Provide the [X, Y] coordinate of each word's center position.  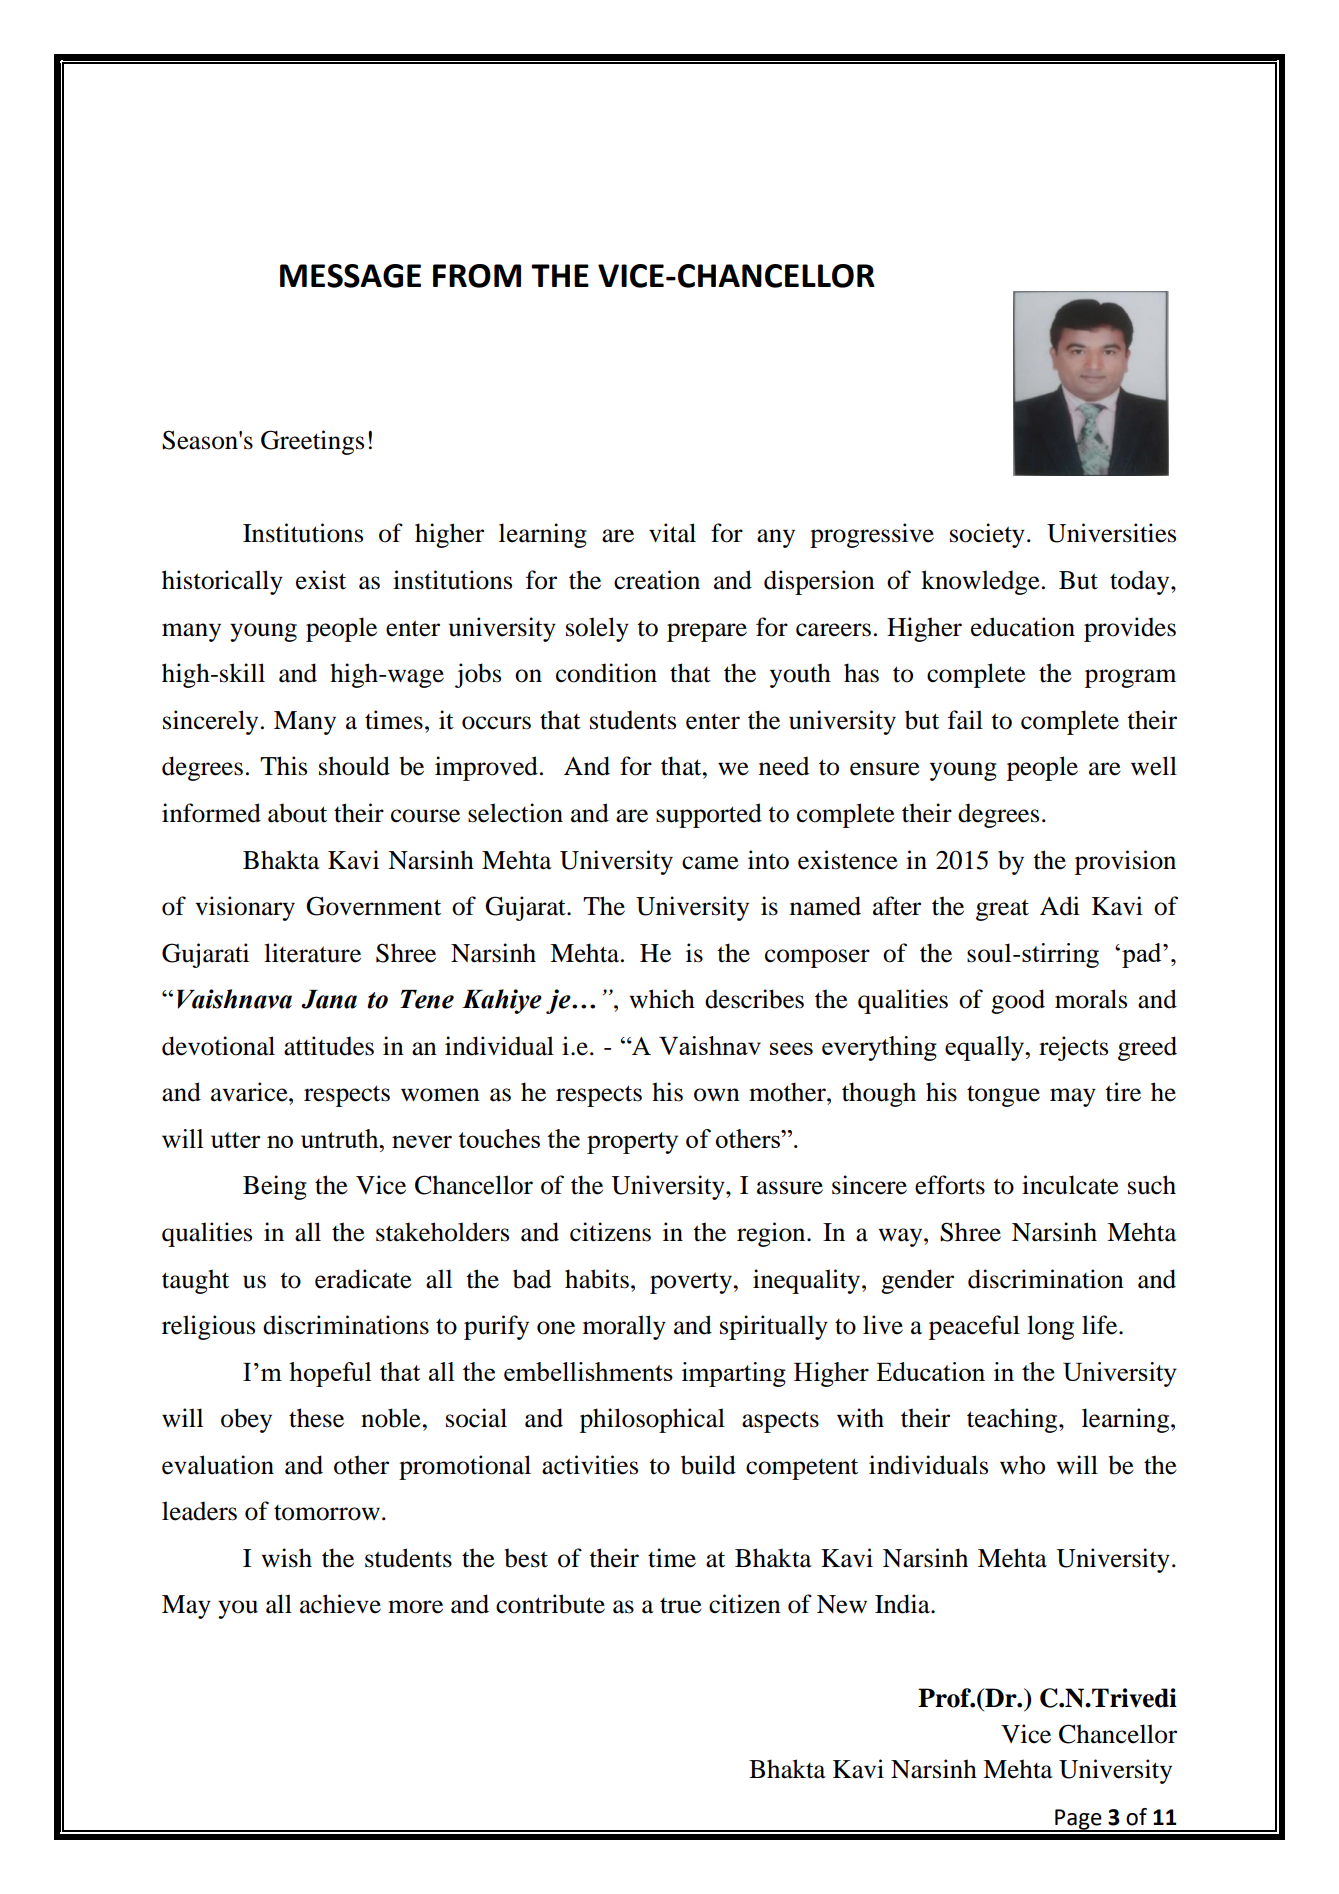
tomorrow [327, 1513]
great [1002, 910]
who [1022, 1465]
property [632, 1143]
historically [222, 582]
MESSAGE [350, 276]
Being [275, 1187]
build [708, 1465]
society [987, 535]
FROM [477, 276]
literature [312, 953]
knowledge [980, 582]
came [710, 863]
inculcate [1070, 1185]
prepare [707, 632]
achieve [340, 1604]
